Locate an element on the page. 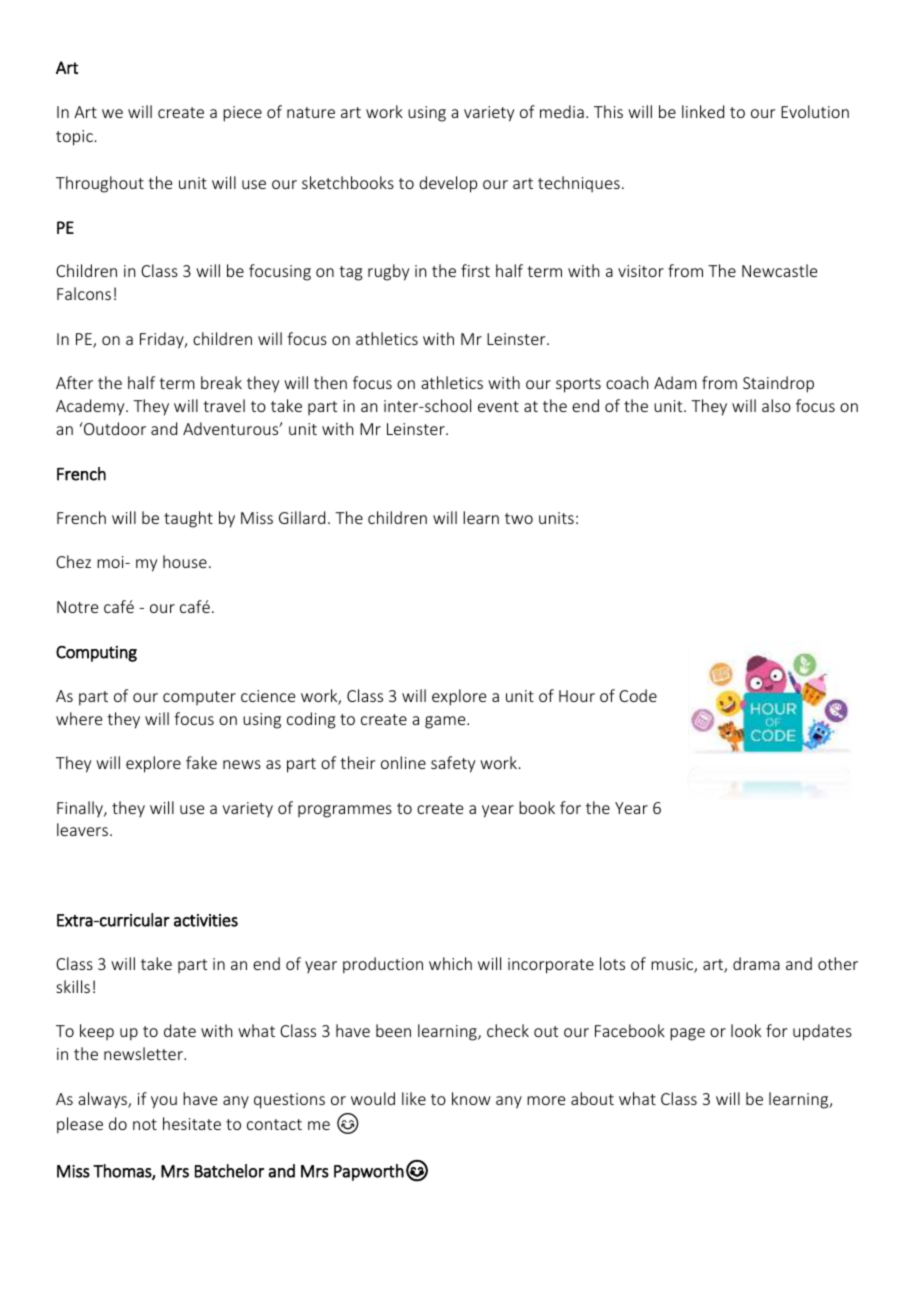 This page has height=1308, width=924. safety is located at coordinates (453, 764).
